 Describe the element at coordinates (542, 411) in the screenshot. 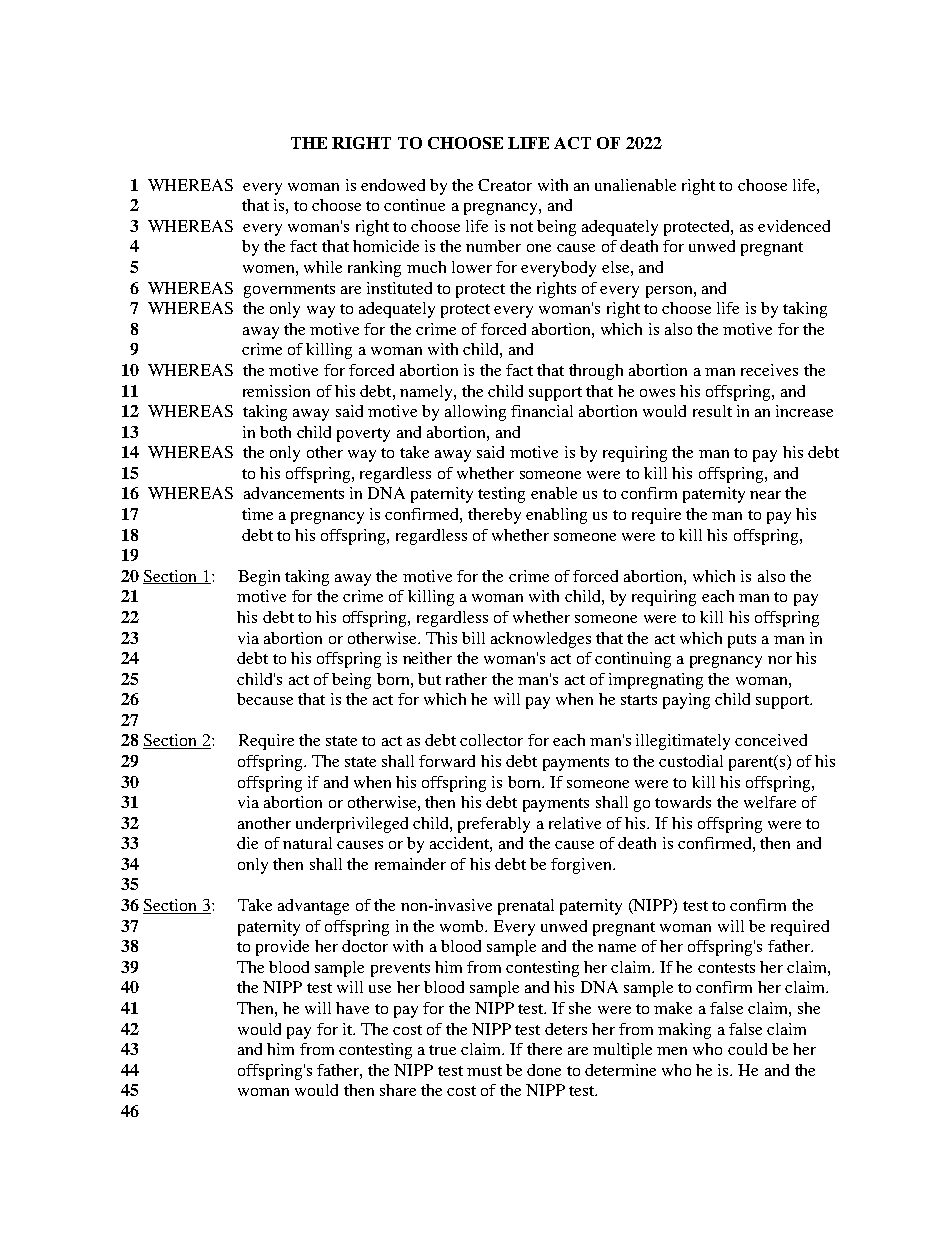

I see `financial` at that location.
